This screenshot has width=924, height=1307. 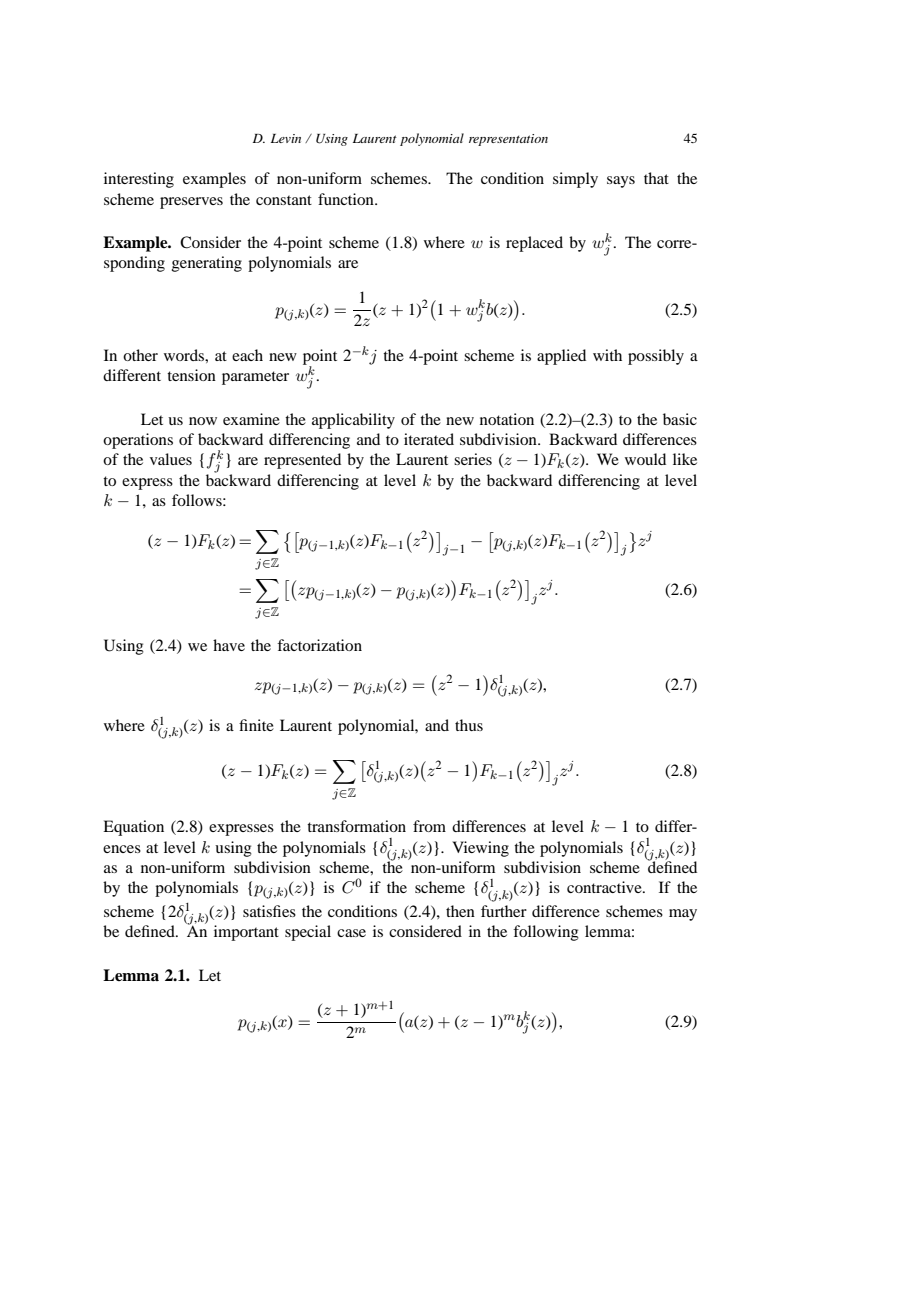 I want to click on factorization, so click(x=319, y=645).
